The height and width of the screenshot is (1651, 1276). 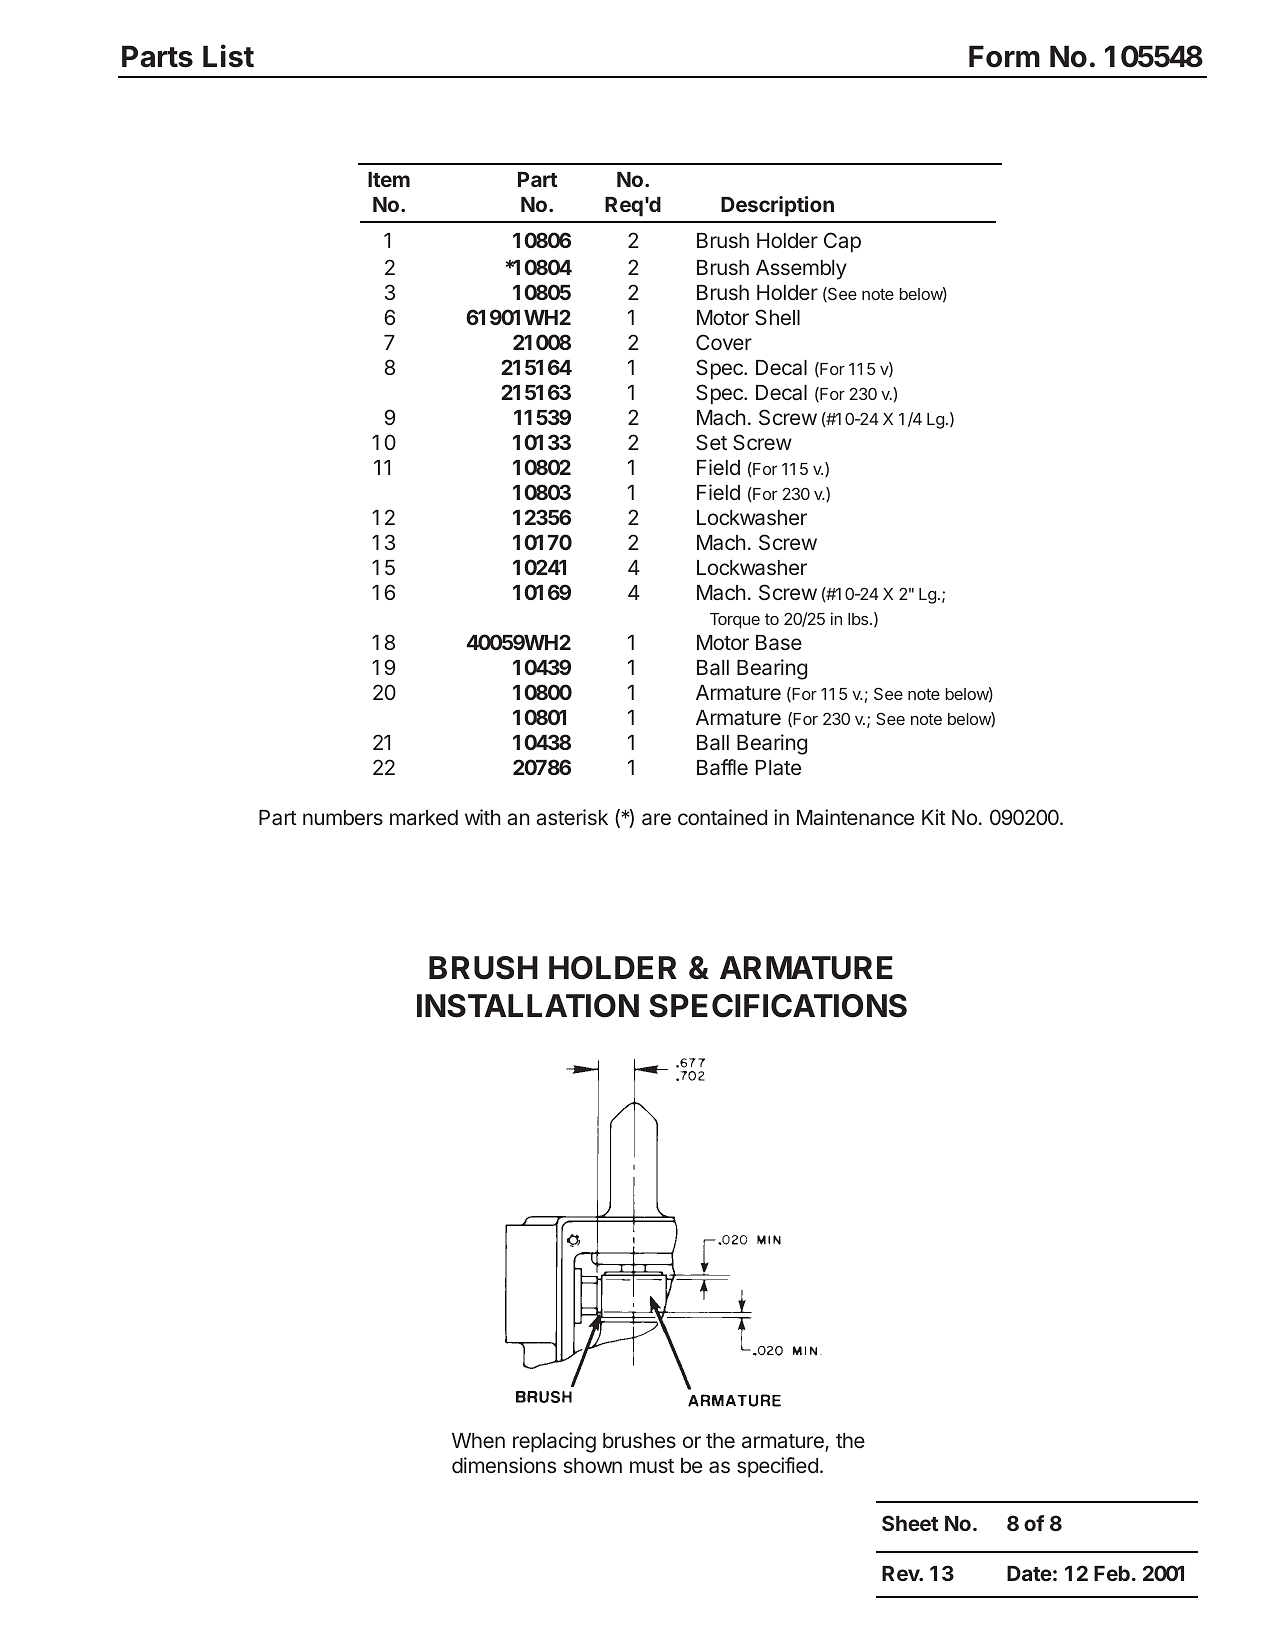 I want to click on Cover, so click(x=724, y=342).
